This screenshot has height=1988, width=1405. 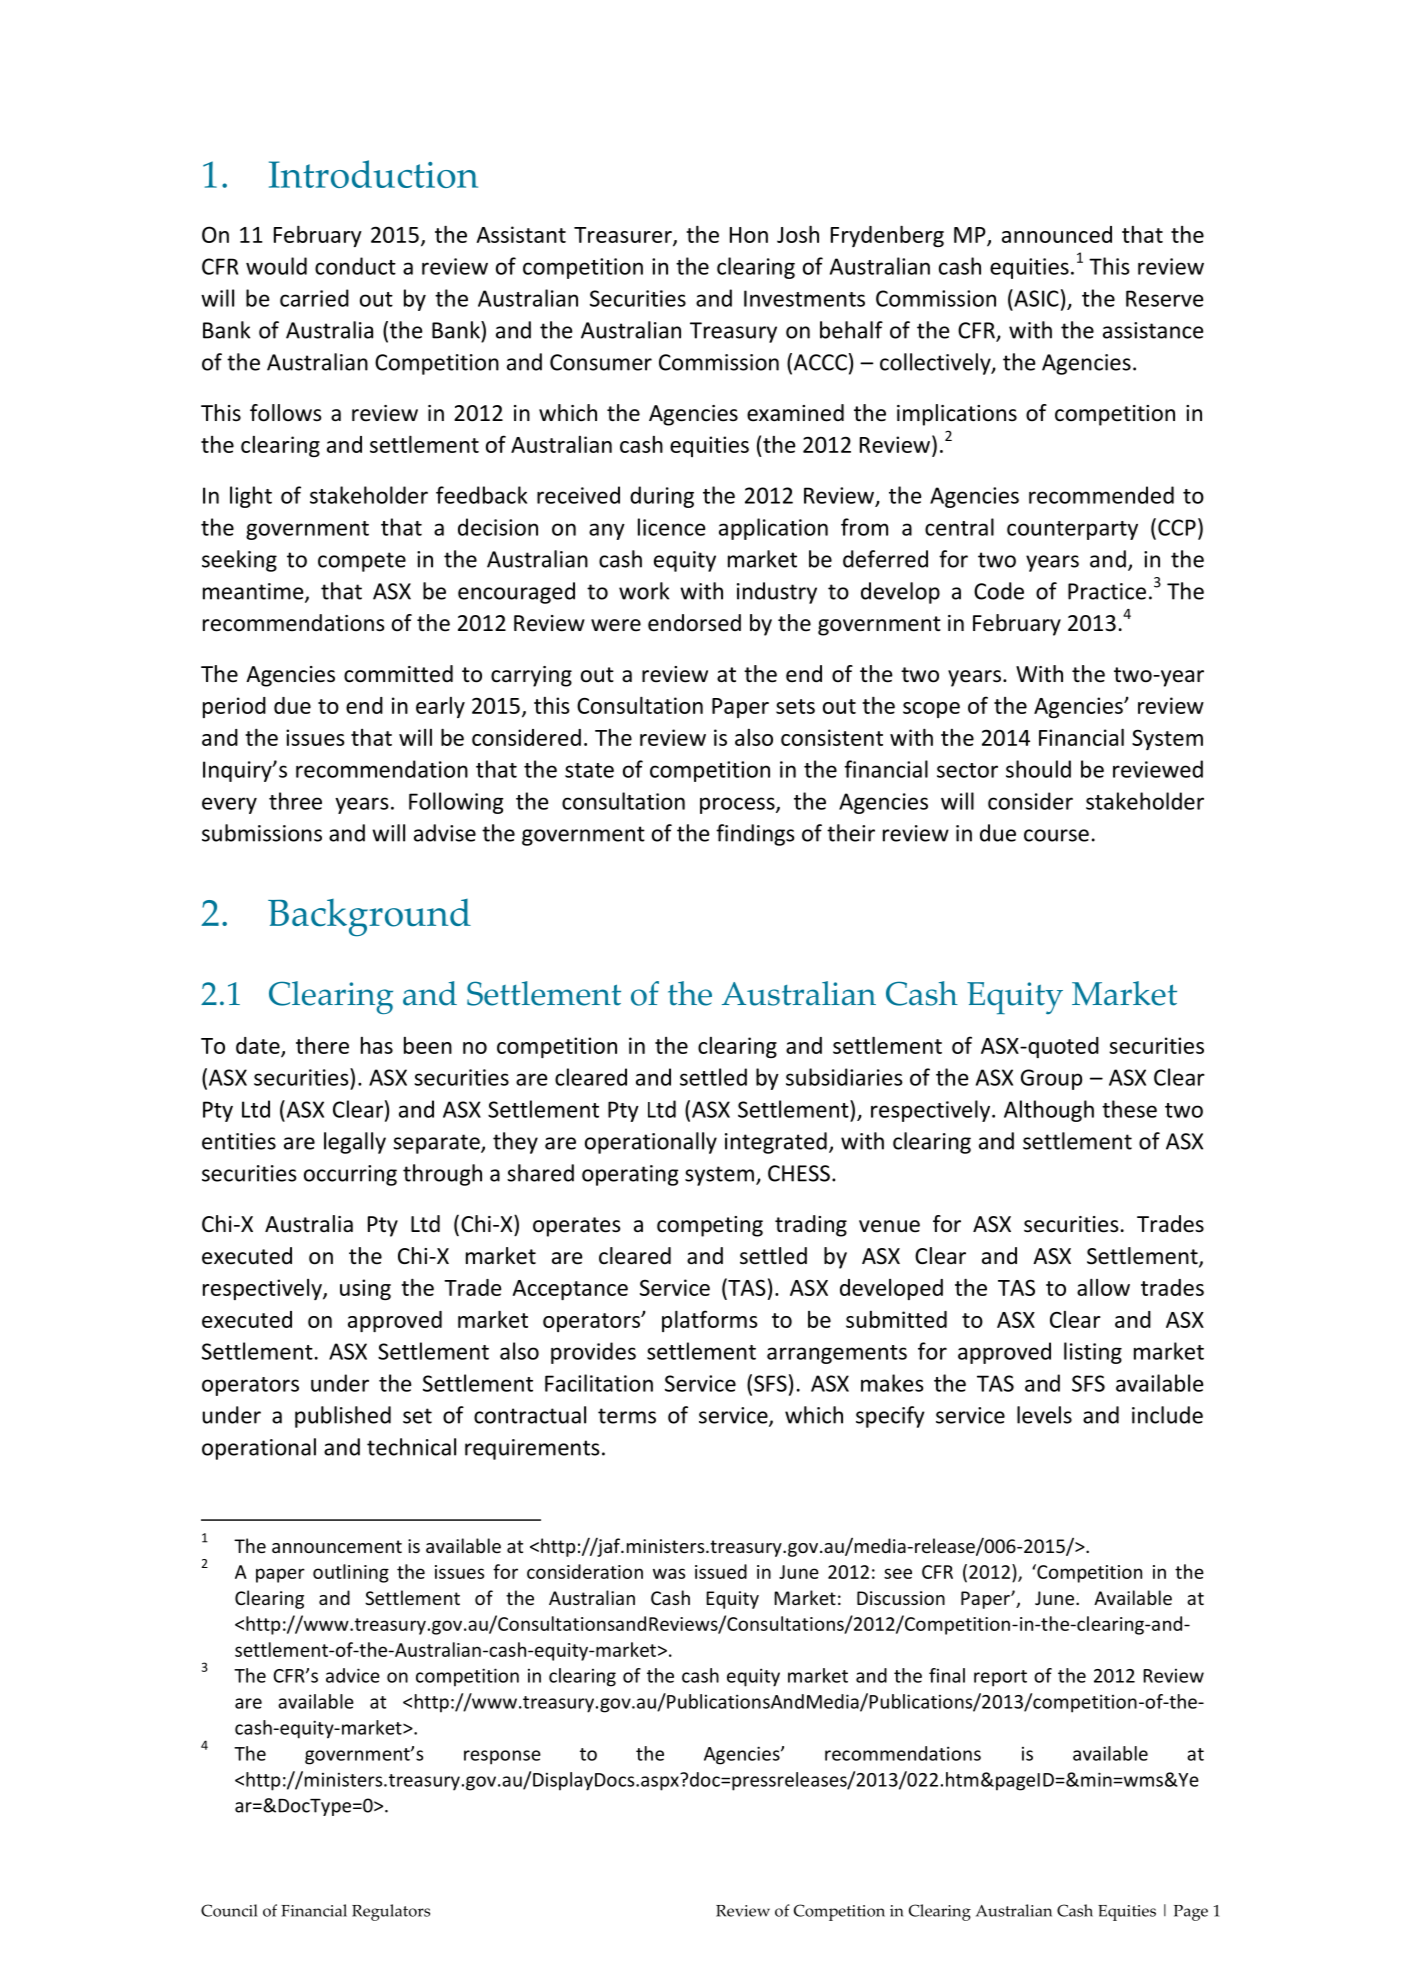 What do you see at coordinates (749, 235) in the screenshot?
I see `Hon` at bounding box center [749, 235].
